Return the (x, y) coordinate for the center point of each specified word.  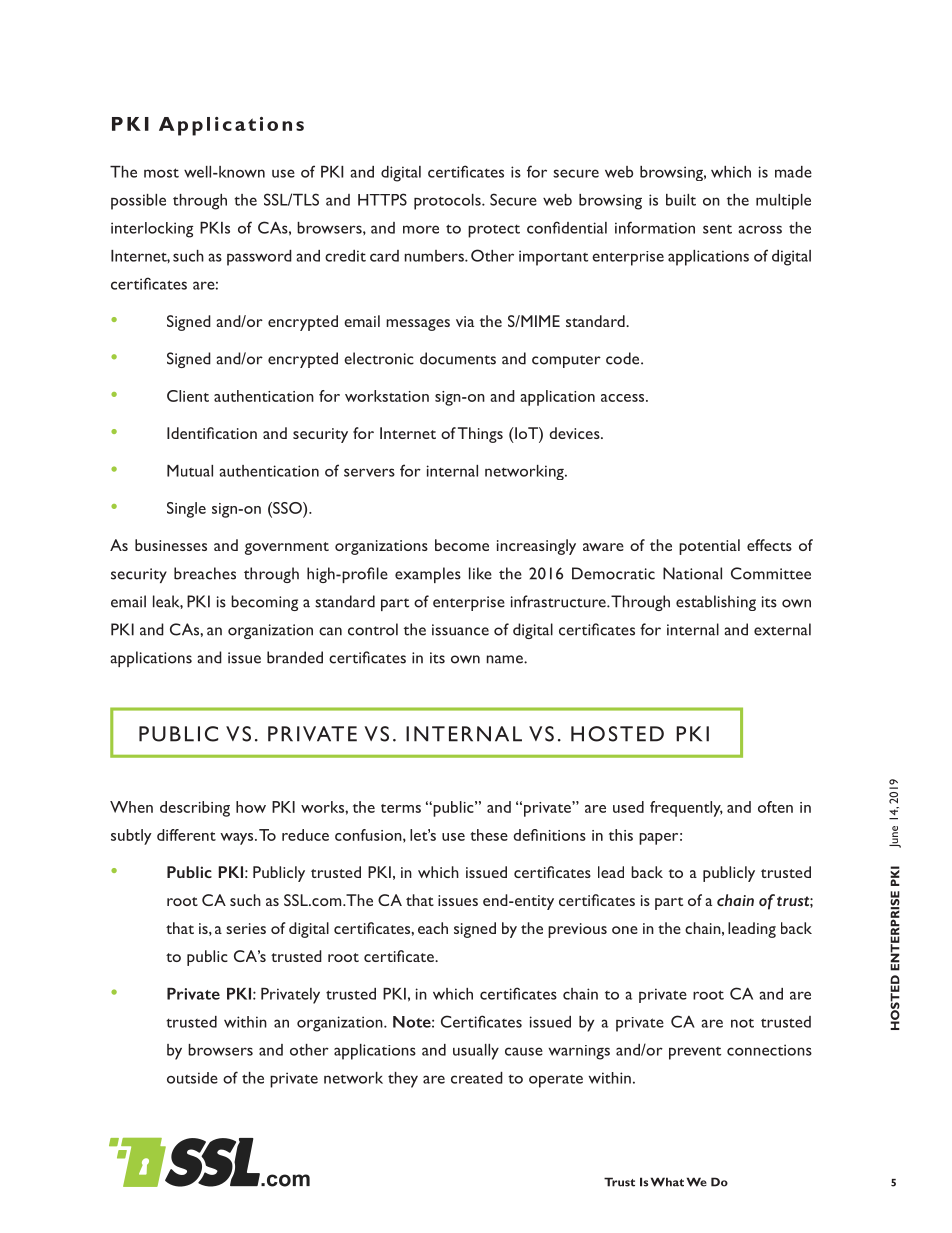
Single (186, 510)
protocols (448, 202)
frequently (686, 809)
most (161, 173)
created (477, 1078)
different (186, 835)
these (489, 835)
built (681, 200)
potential (709, 547)
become (462, 545)
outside (192, 1078)
